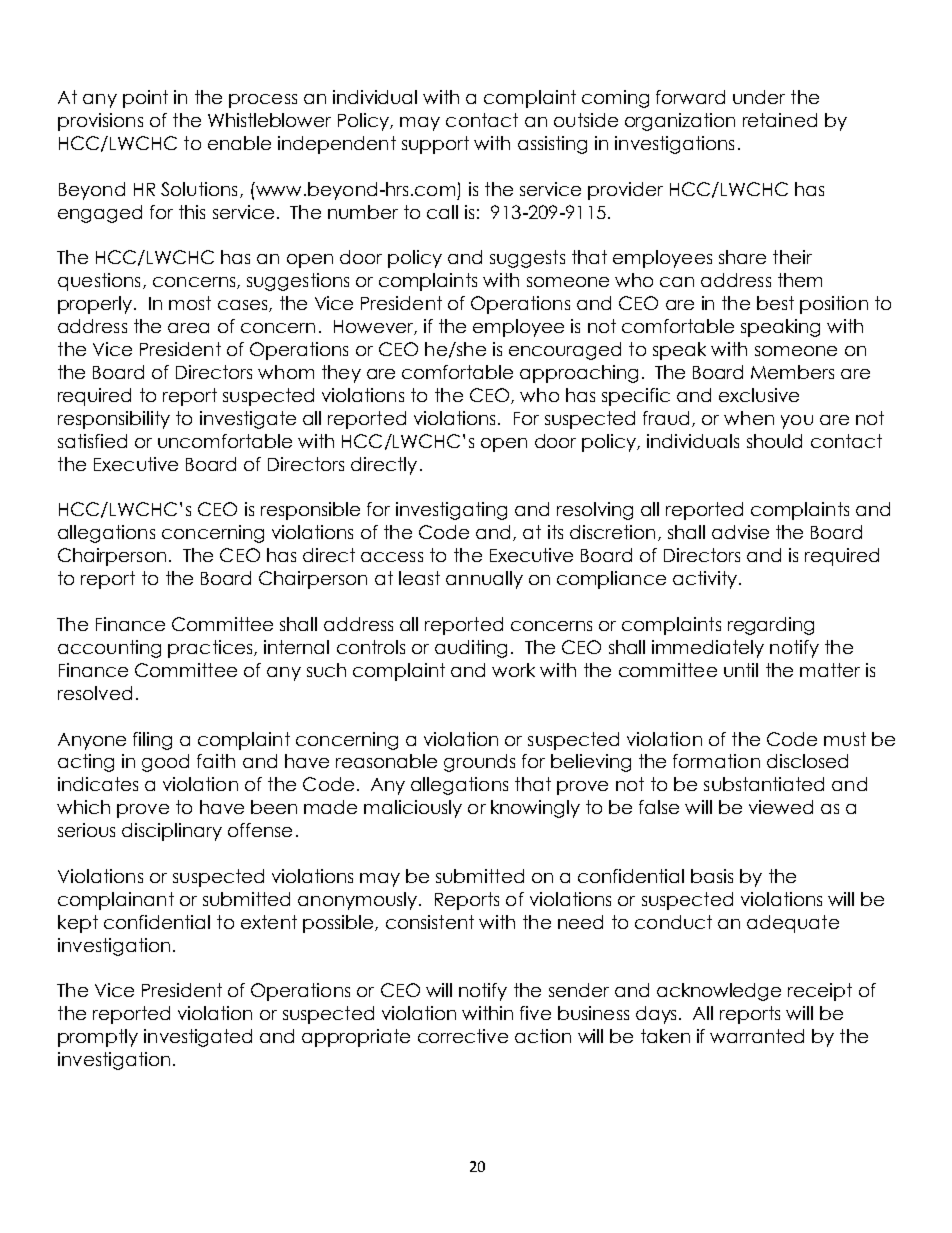 This screenshot has width=952, height=1233. I want to click on promptly, so click(98, 1038).
